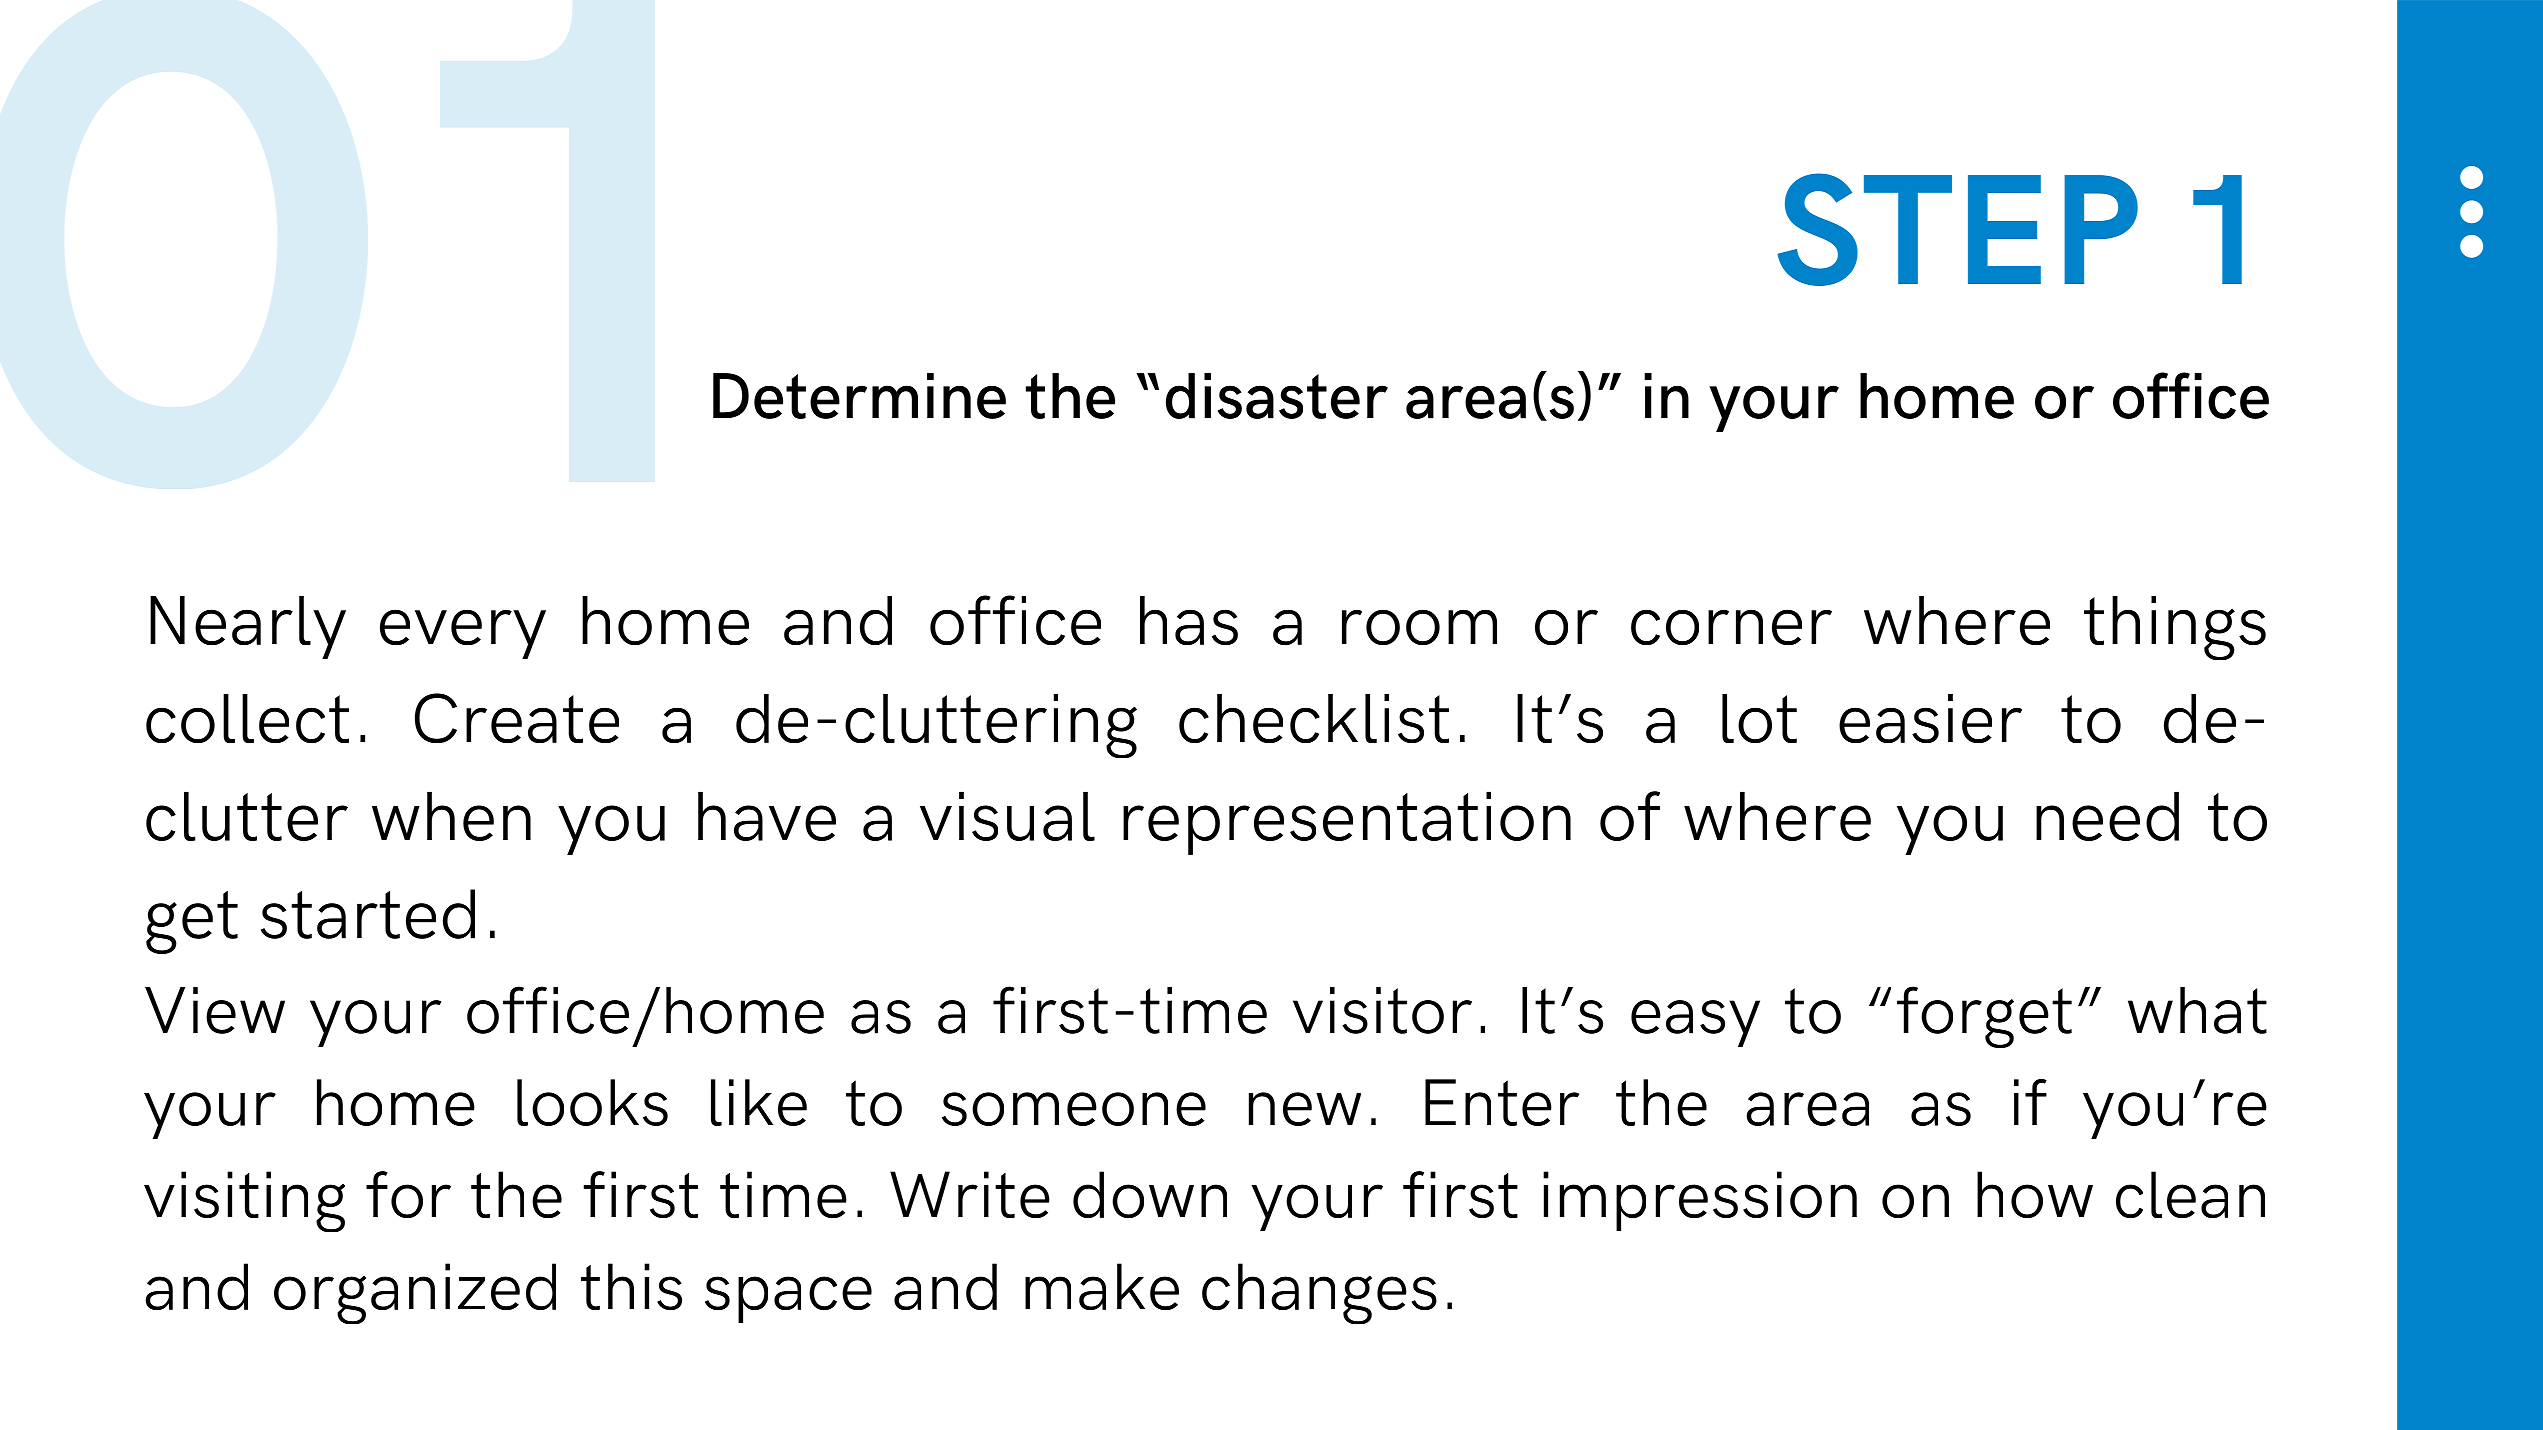 This screenshot has width=2543, height=1430. Describe the element at coordinates (1102, 1286) in the screenshot. I see `make` at that location.
